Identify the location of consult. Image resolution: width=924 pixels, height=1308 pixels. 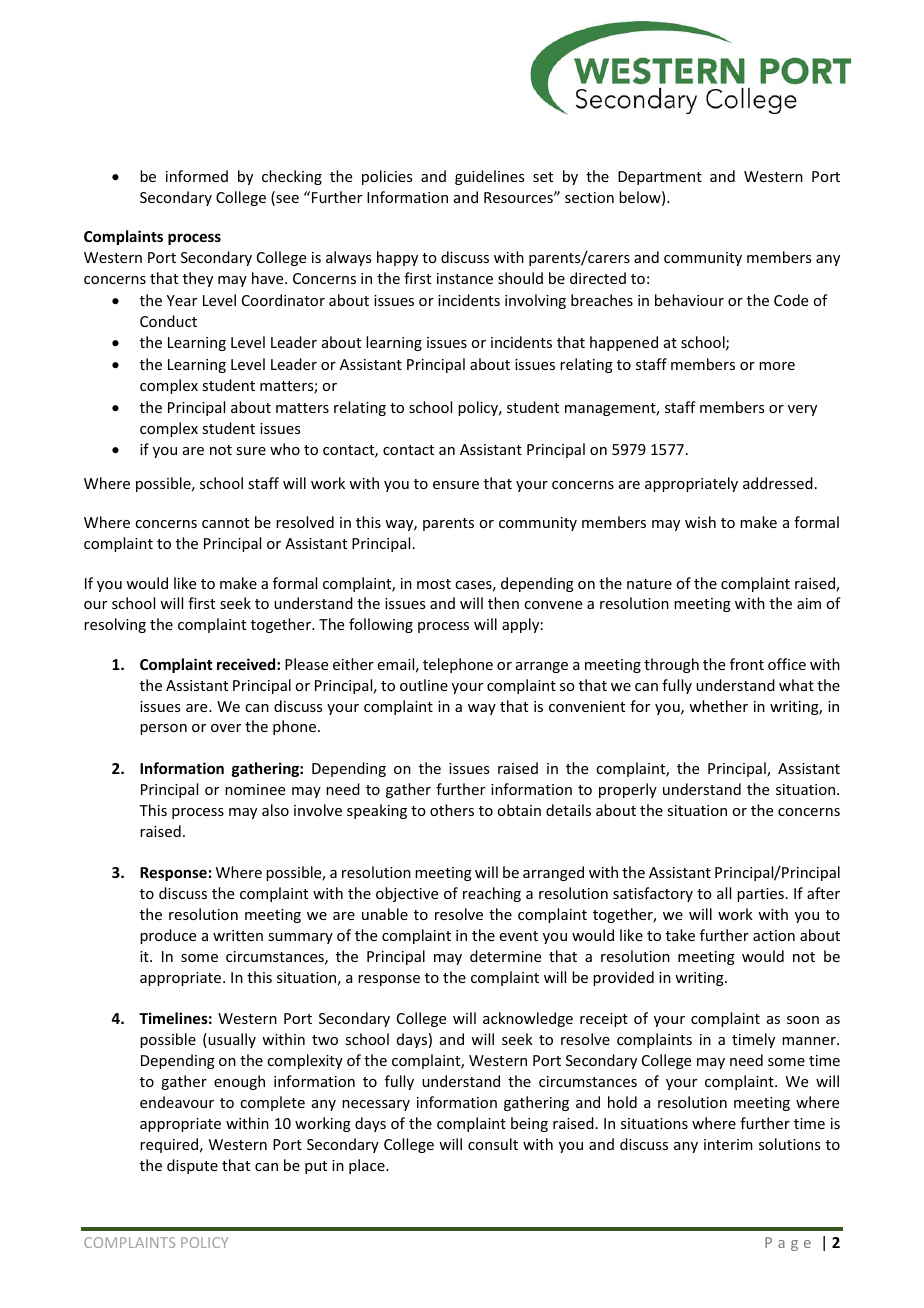
(493, 1144).
